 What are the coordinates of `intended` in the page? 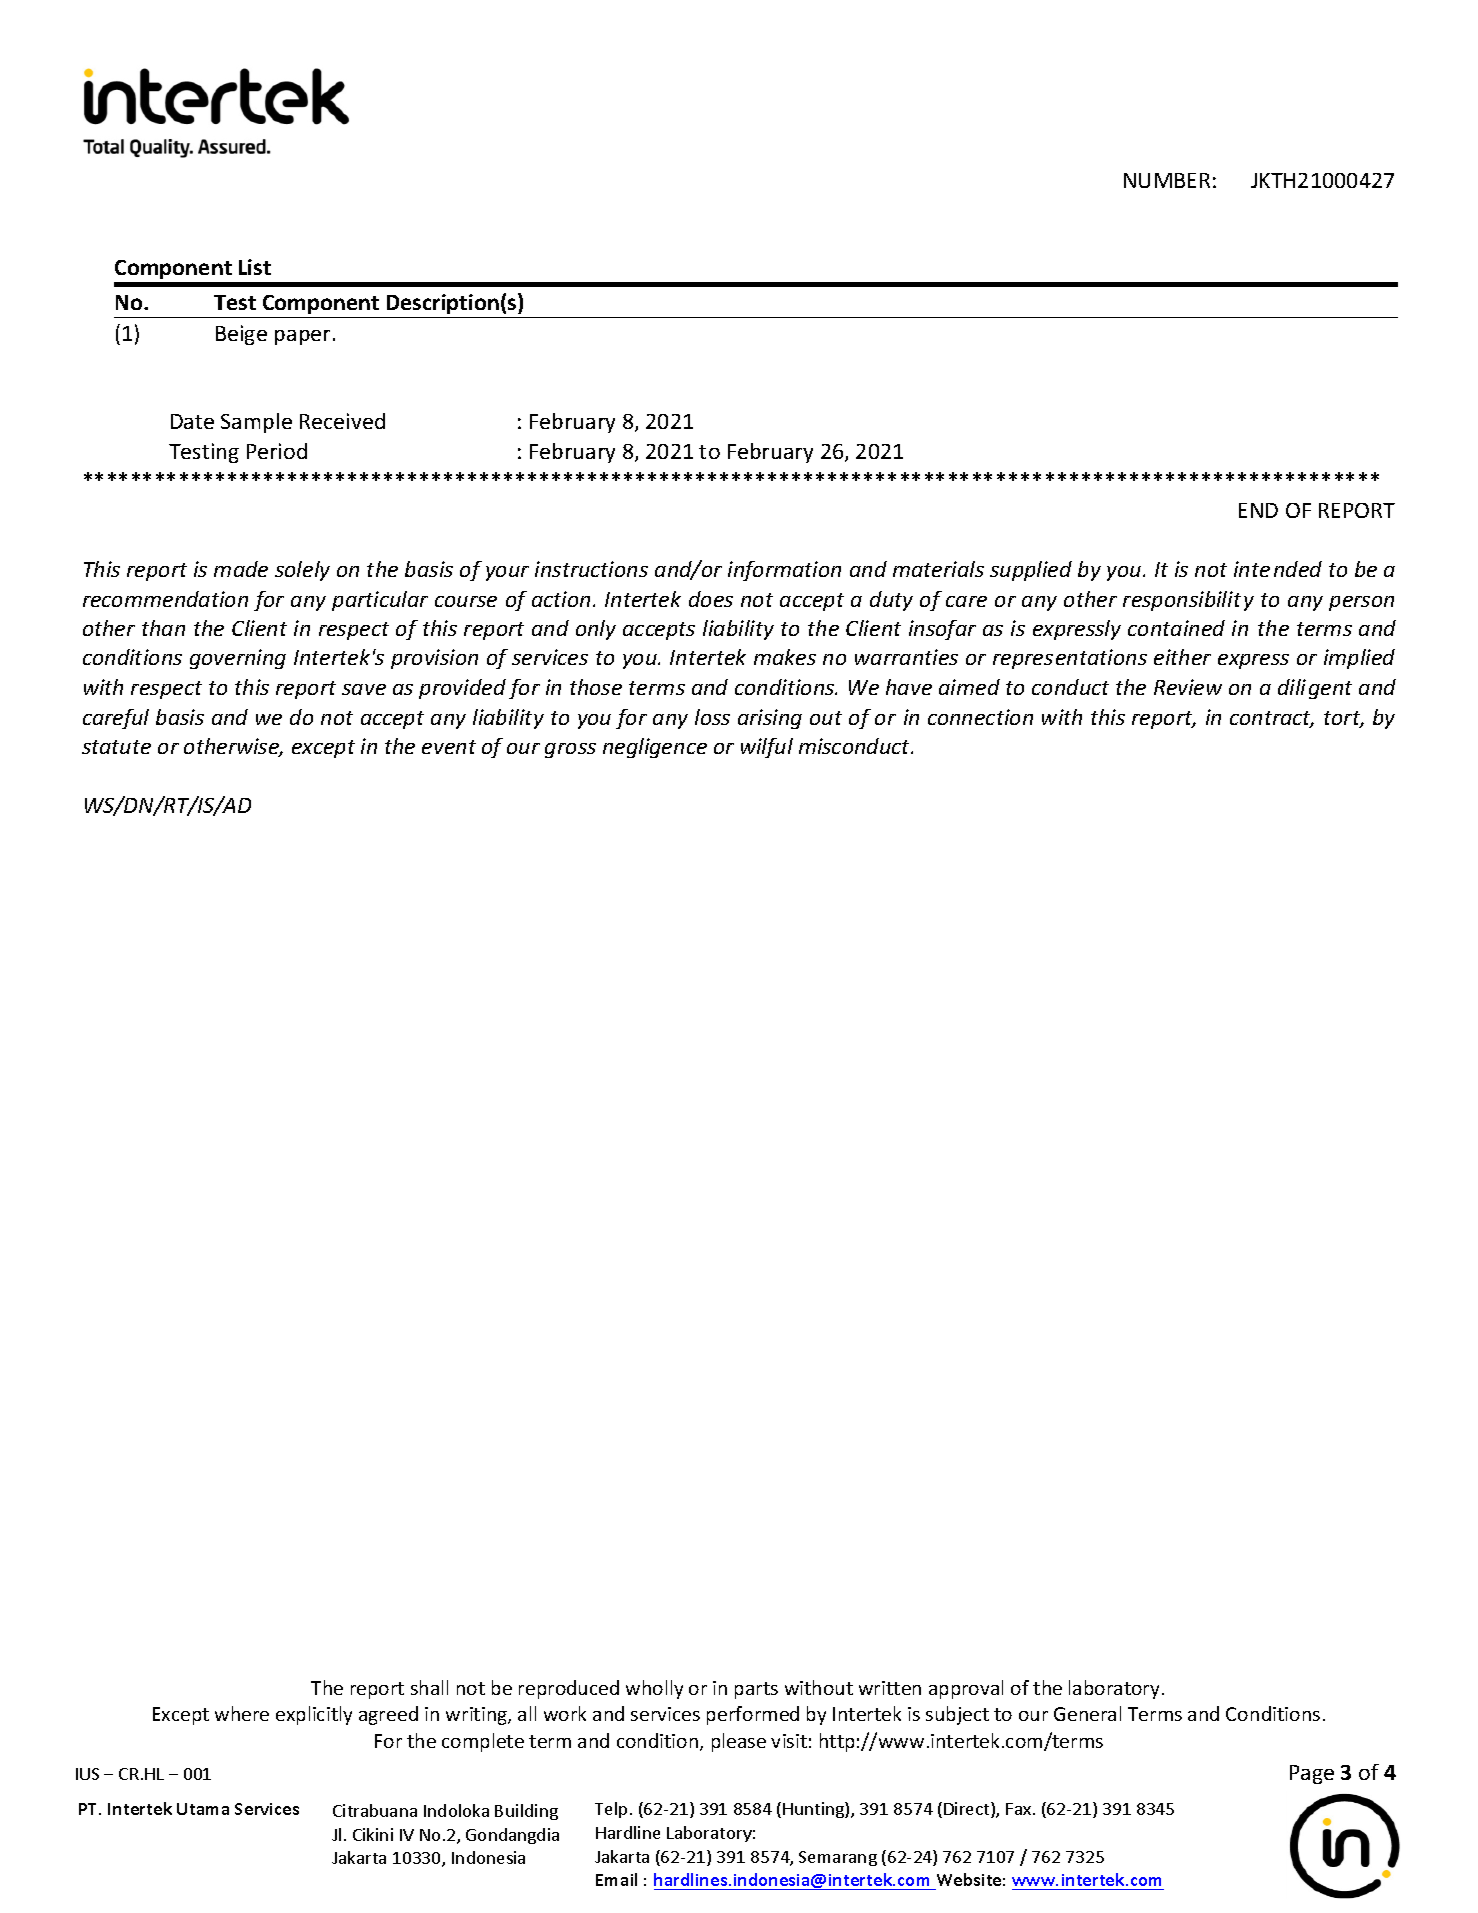 It's located at (1278, 569).
